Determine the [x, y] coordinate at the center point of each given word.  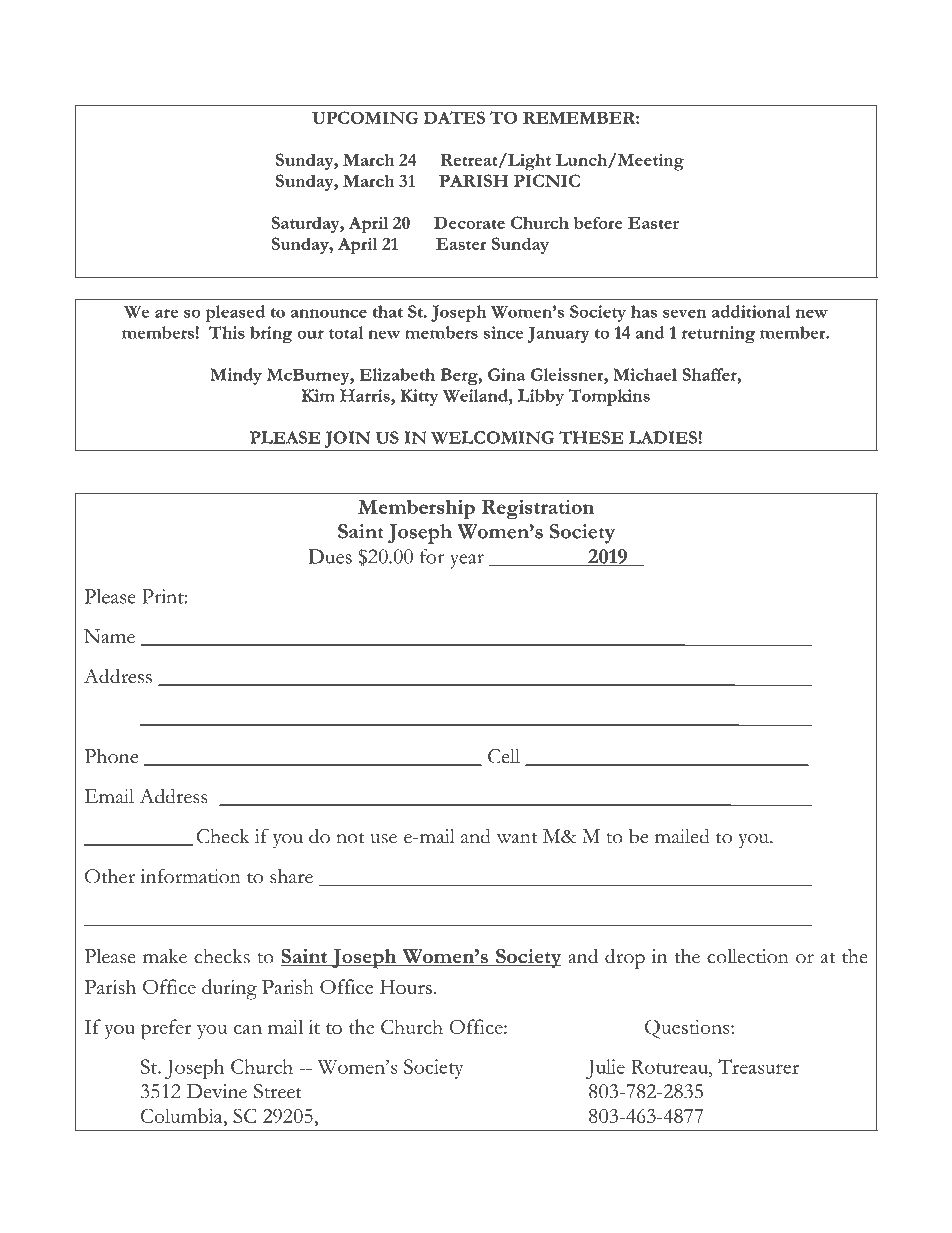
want [517, 838]
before [598, 222]
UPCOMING [365, 117]
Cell [504, 756]
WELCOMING [492, 437]
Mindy [236, 376]
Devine [217, 1091]
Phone [111, 756]
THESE [591, 437]
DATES [454, 117]
